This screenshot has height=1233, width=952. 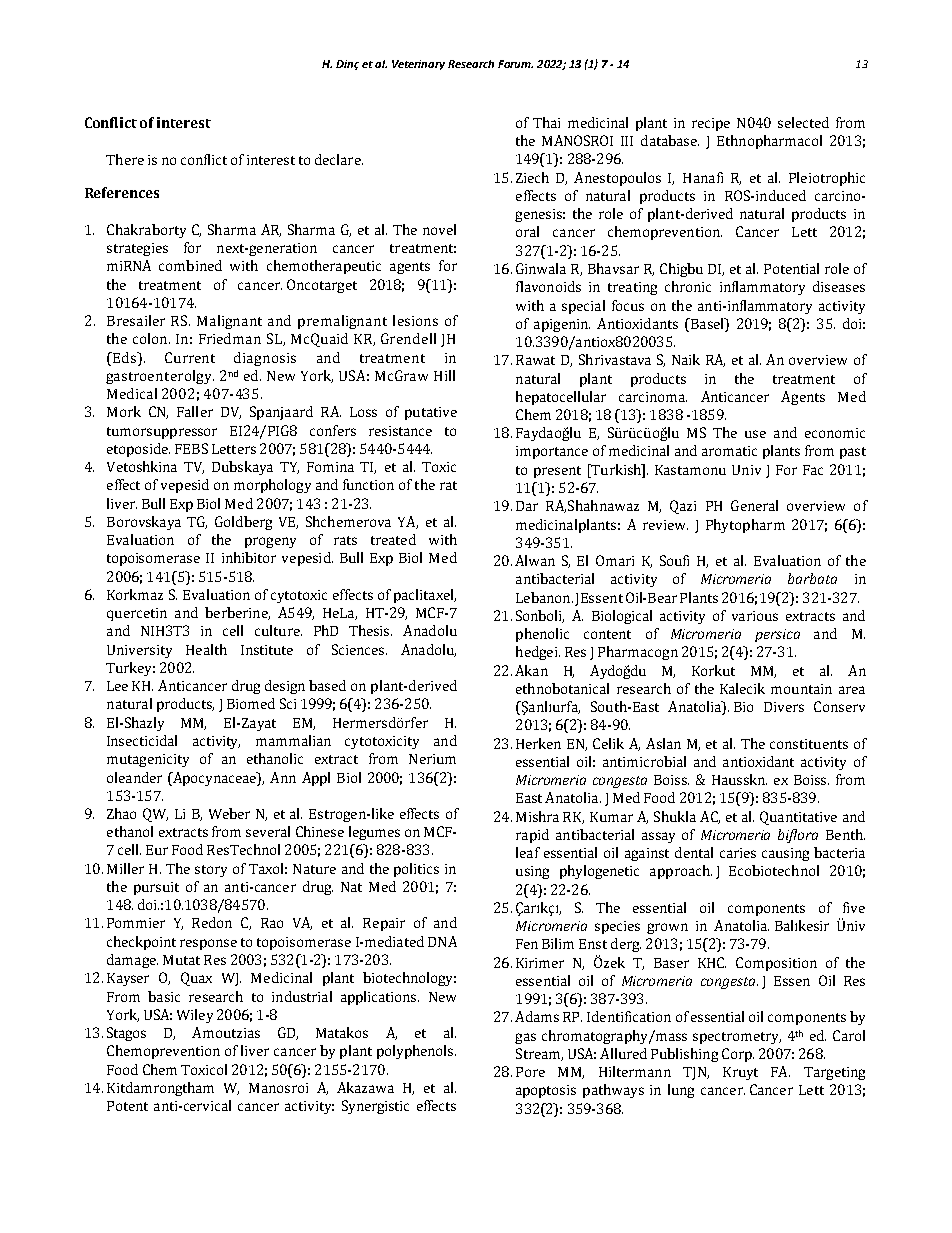 I want to click on There, so click(x=125, y=159).
